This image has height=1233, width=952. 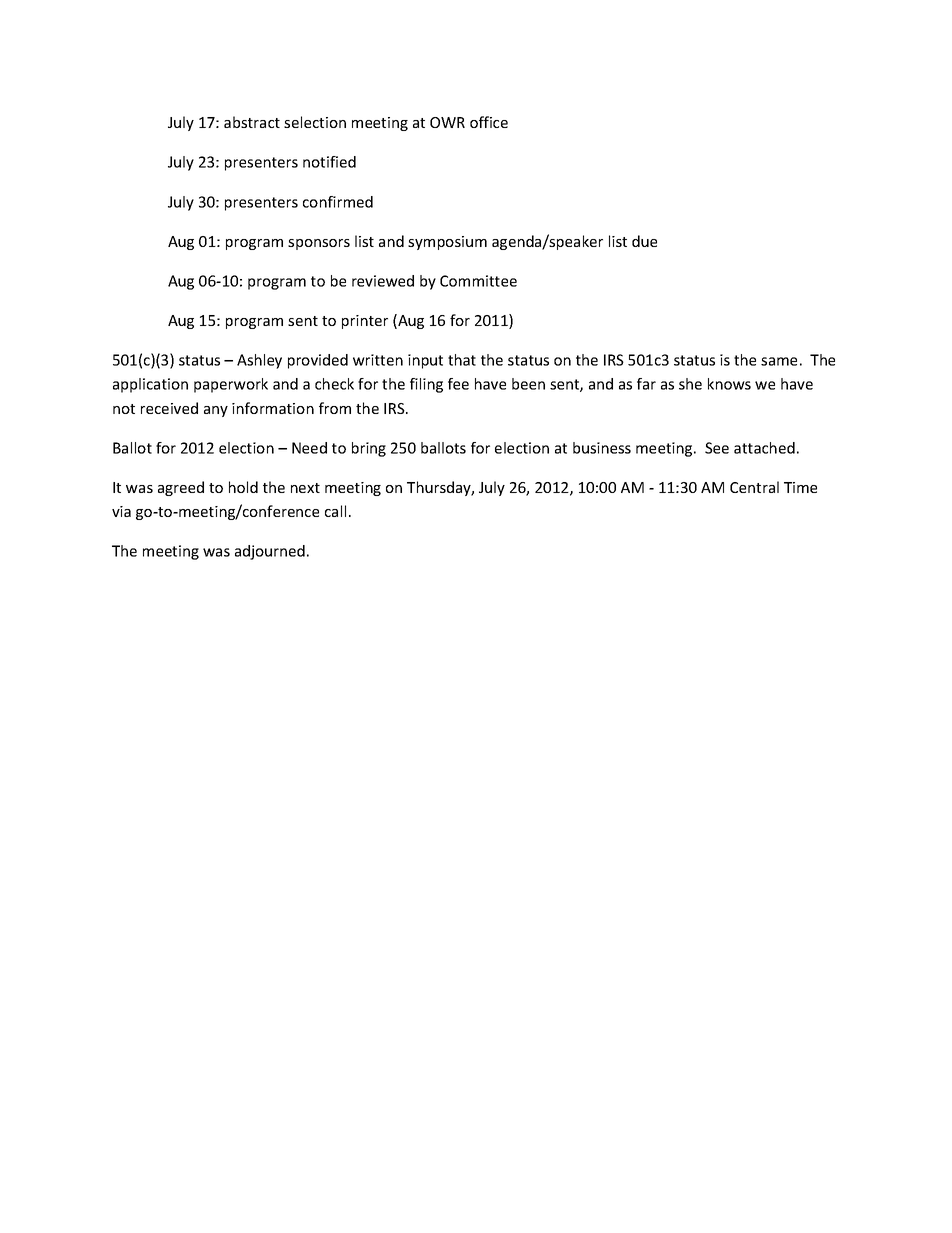 I want to click on Committee, so click(x=478, y=281).
